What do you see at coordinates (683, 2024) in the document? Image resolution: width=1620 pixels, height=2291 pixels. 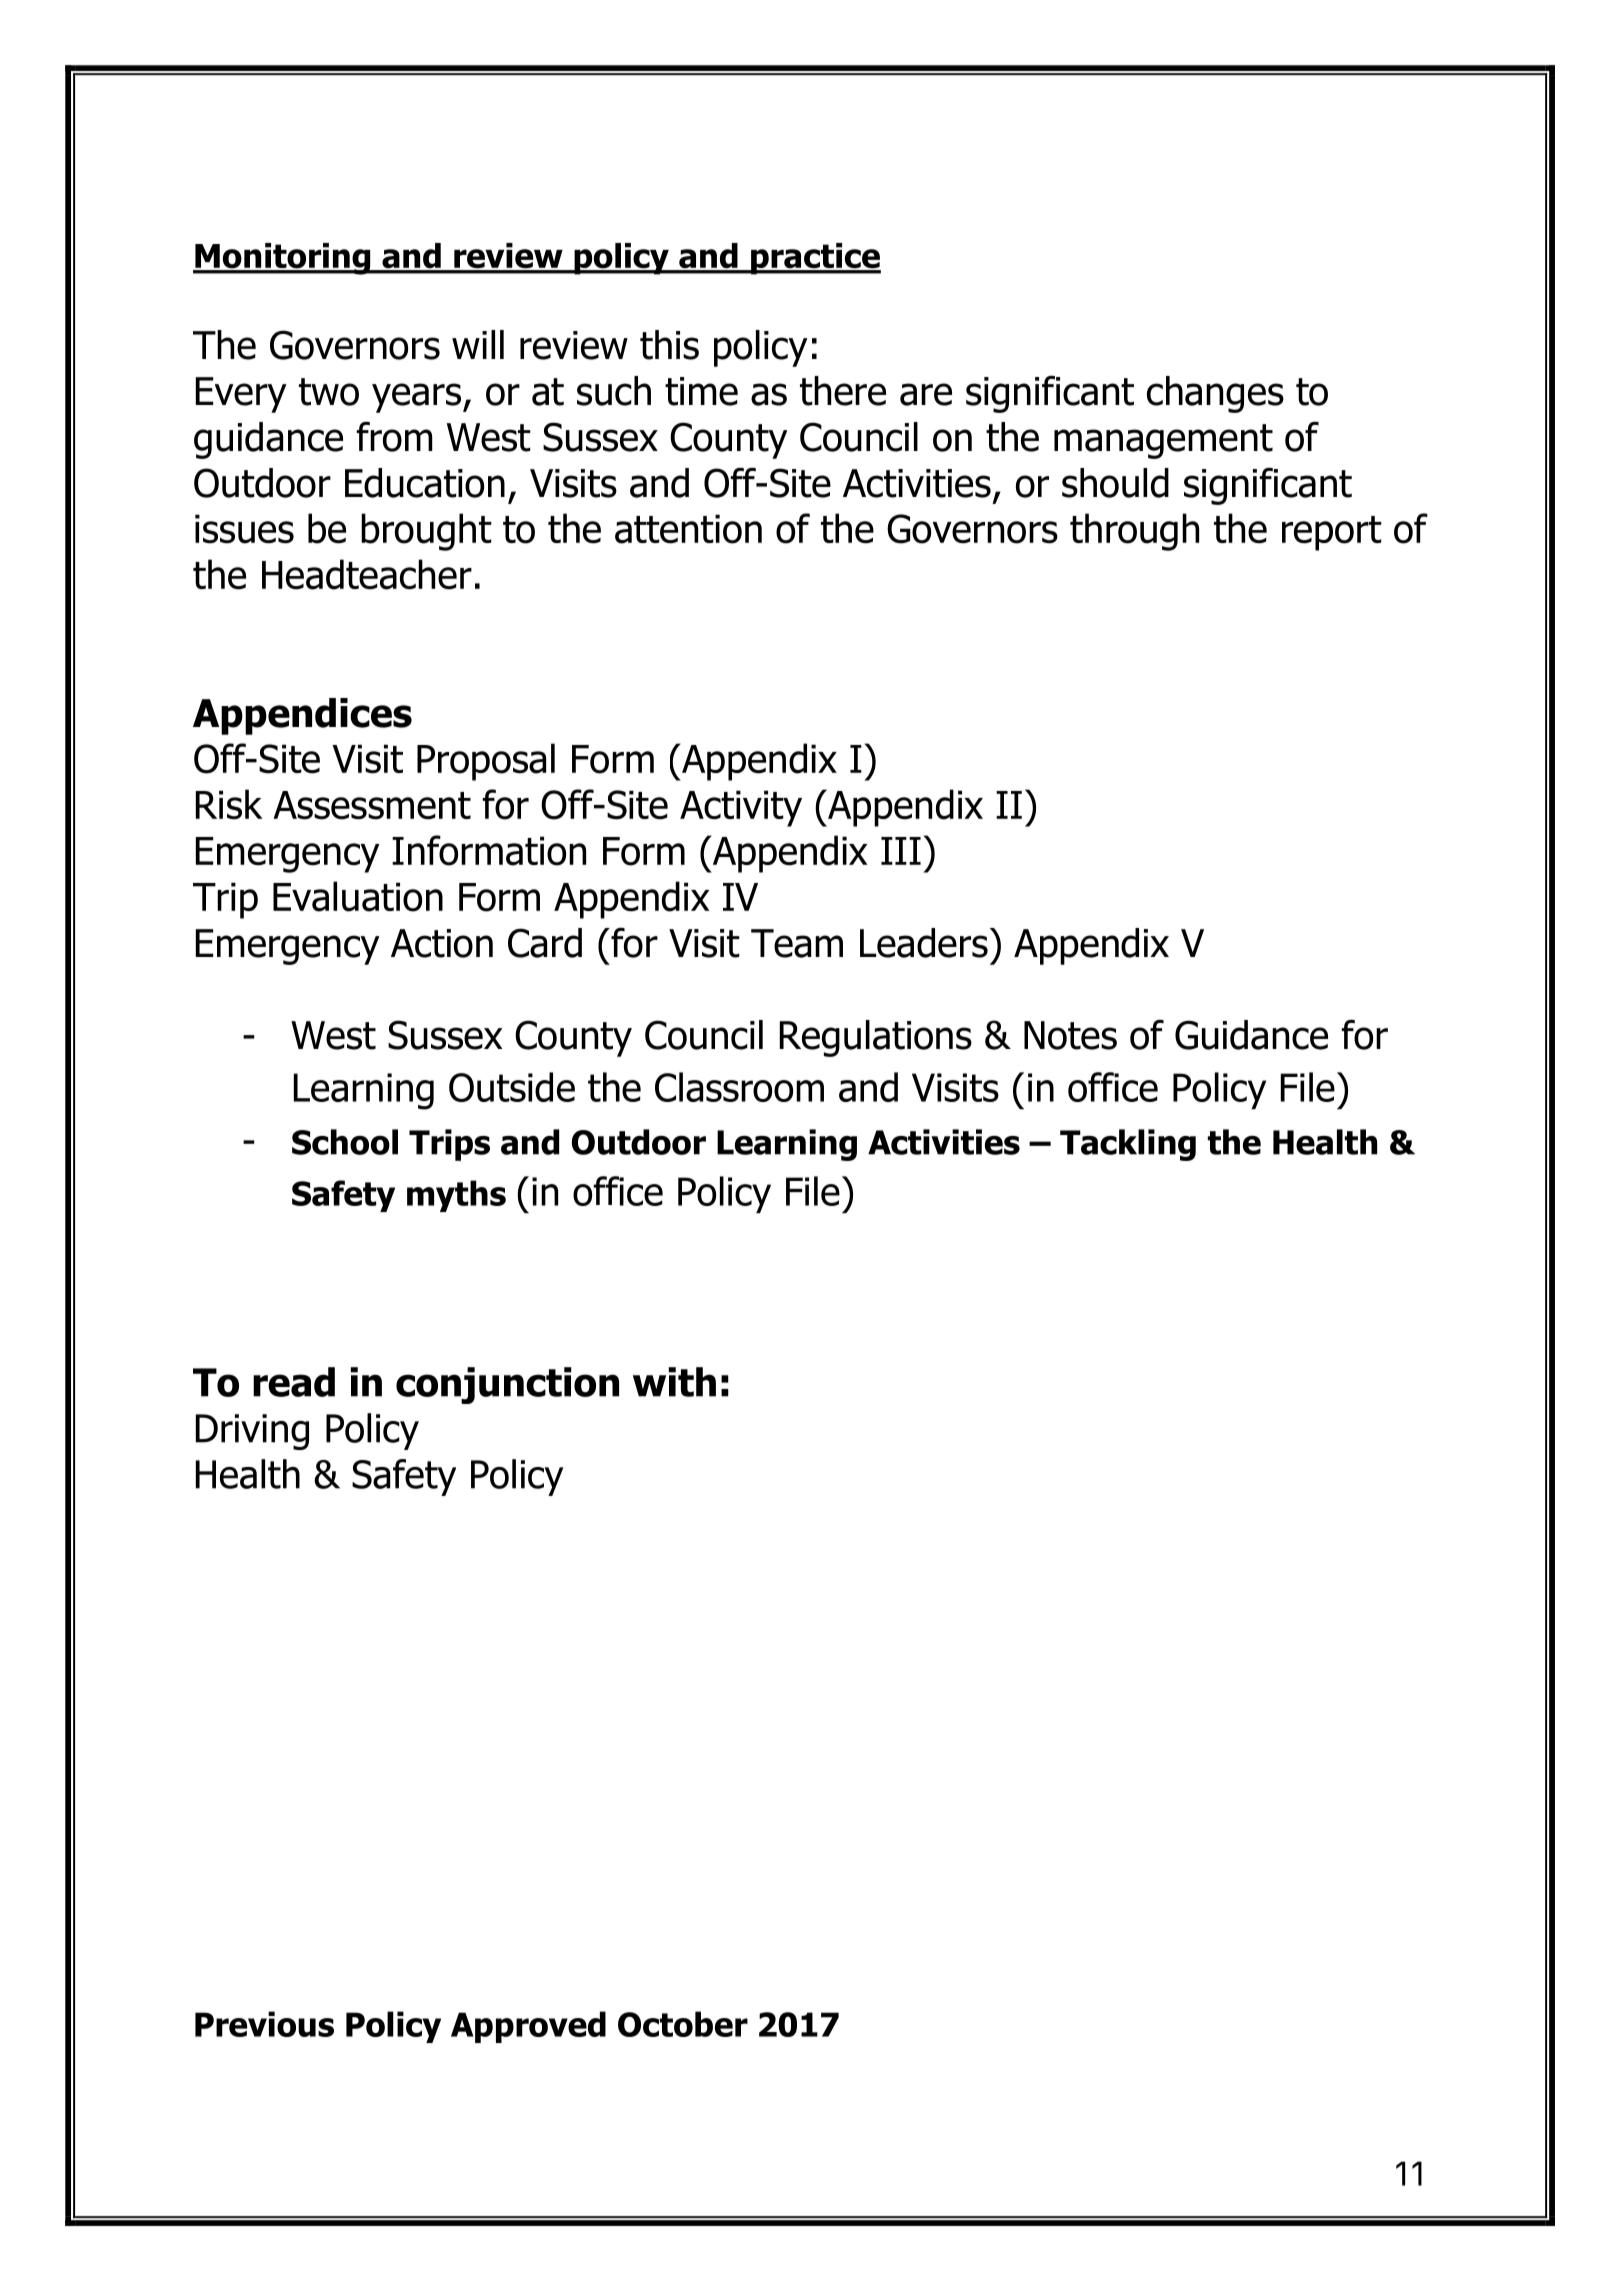 I see `October` at bounding box center [683, 2024].
